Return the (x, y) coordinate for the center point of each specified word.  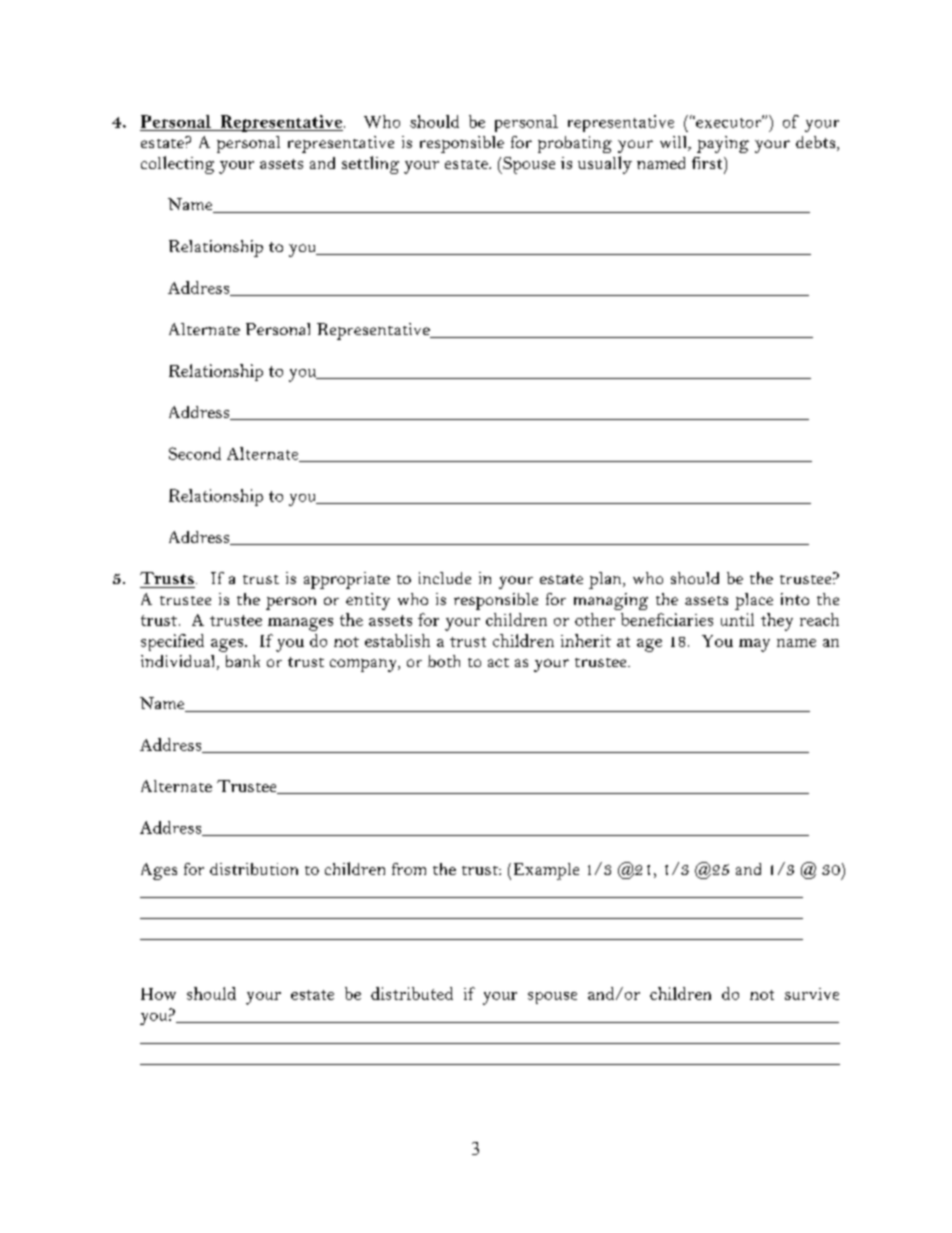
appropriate (347, 580)
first (708, 163)
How (158, 994)
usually (605, 165)
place (754, 601)
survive (812, 994)
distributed (412, 993)
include (445, 578)
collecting (177, 165)
